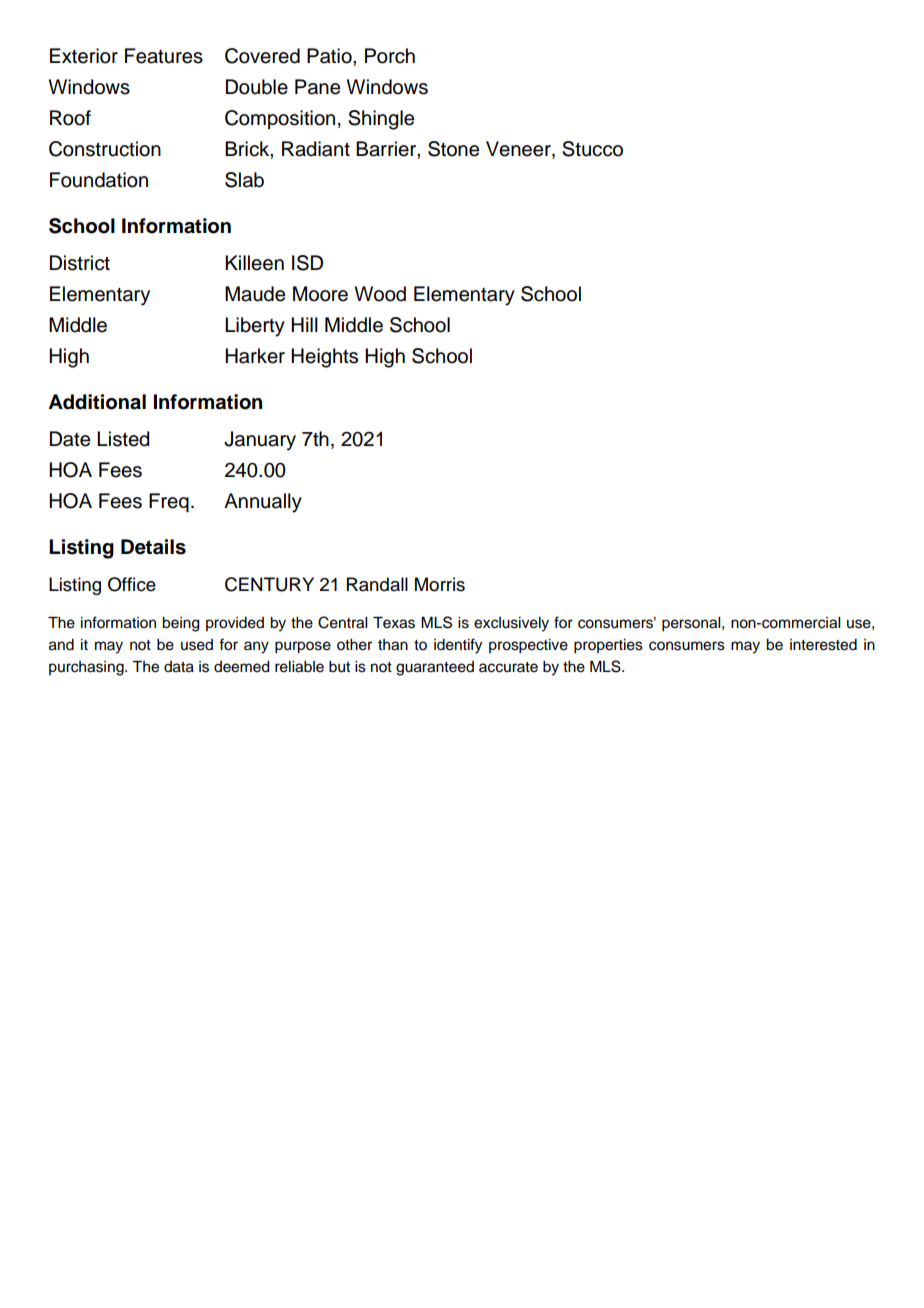  Describe the element at coordinates (197, 645) in the screenshot. I see `used` at that location.
